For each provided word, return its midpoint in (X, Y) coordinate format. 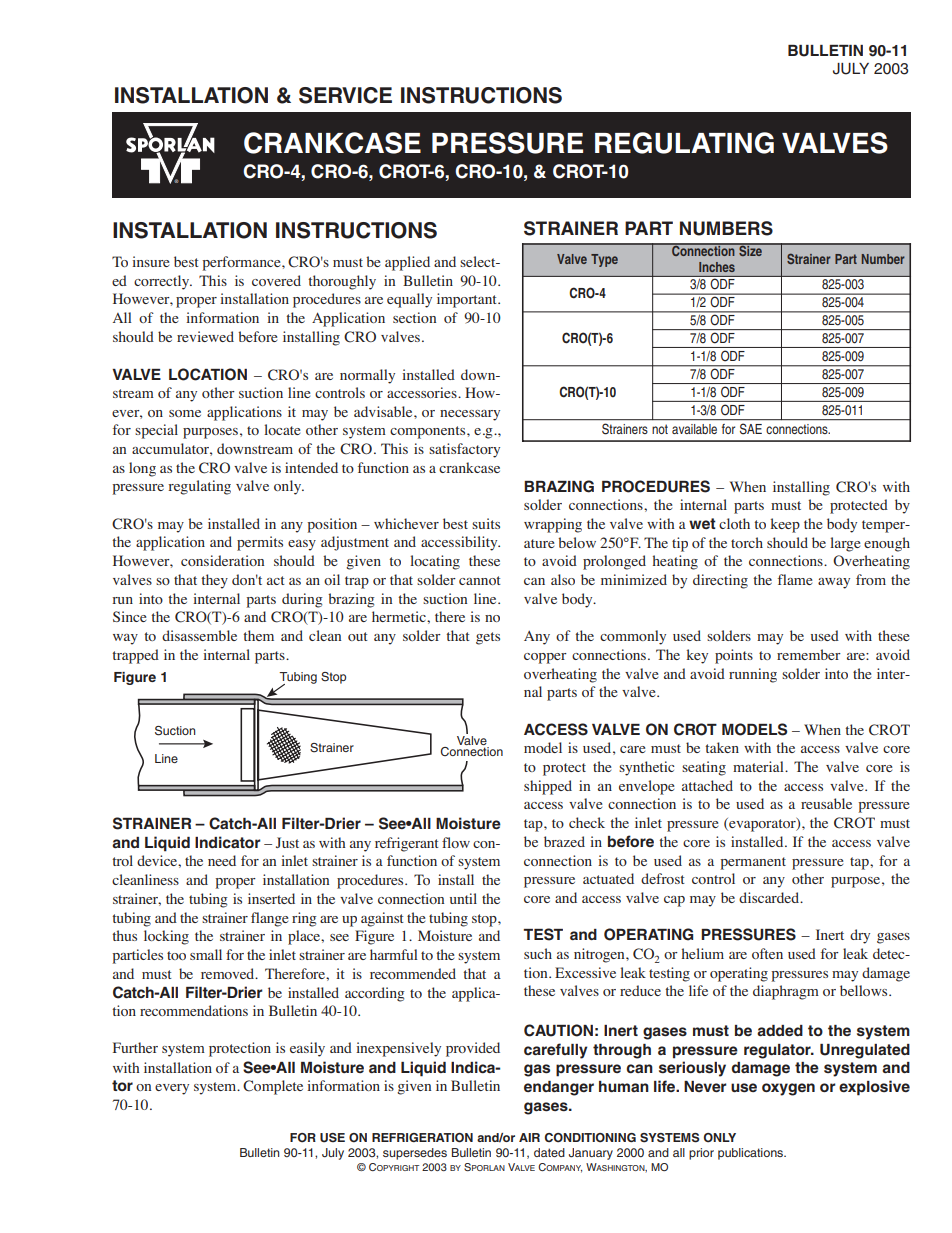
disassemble (199, 635)
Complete (273, 1087)
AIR (529, 1137)
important (468, 300)
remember (809, 654)
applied (407, 263)
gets (488, 638)
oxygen (788, 1089)
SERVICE (345, 95)
